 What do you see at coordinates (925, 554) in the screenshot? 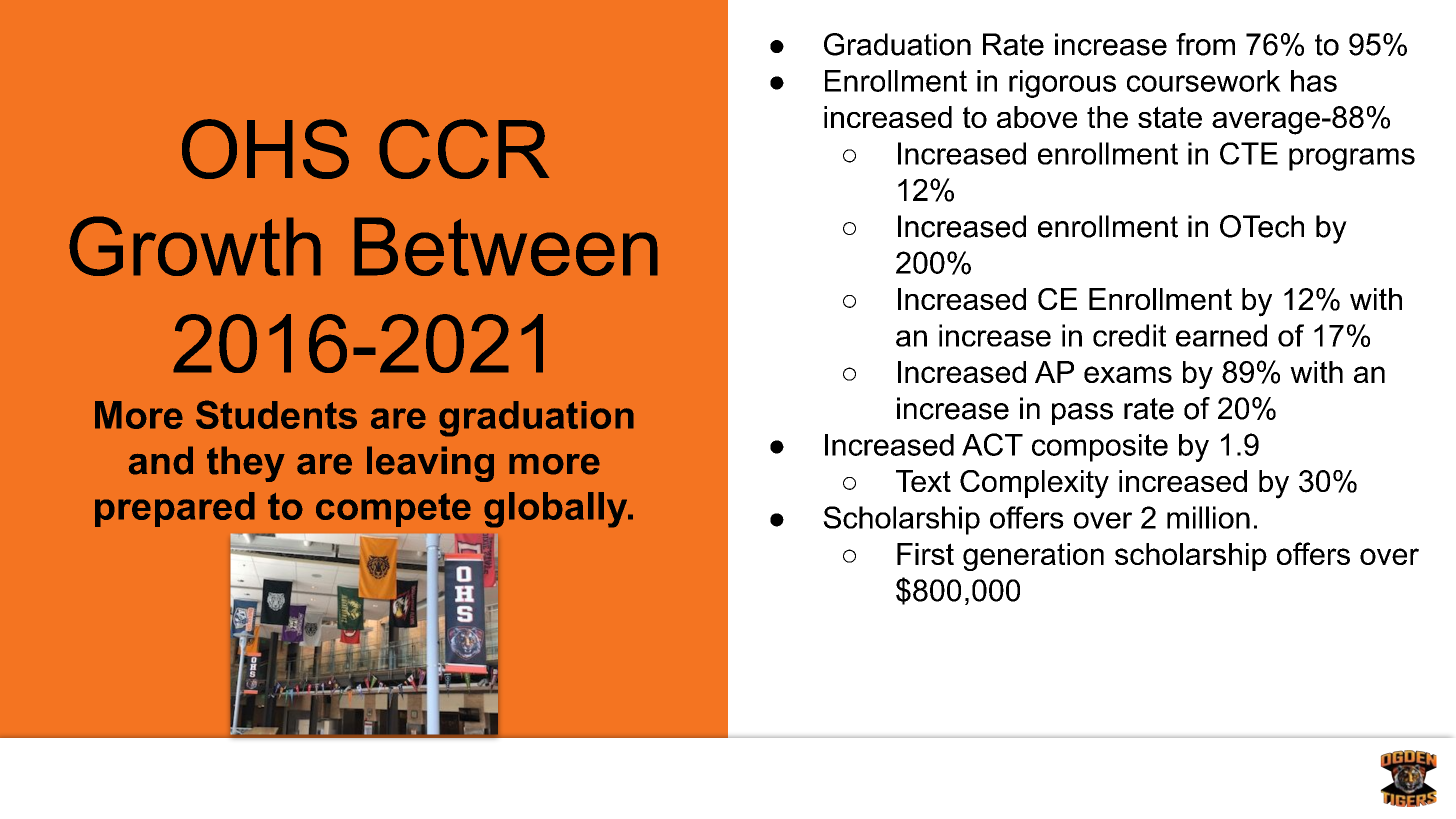
I see `First` at bounding box center [925, 554].
